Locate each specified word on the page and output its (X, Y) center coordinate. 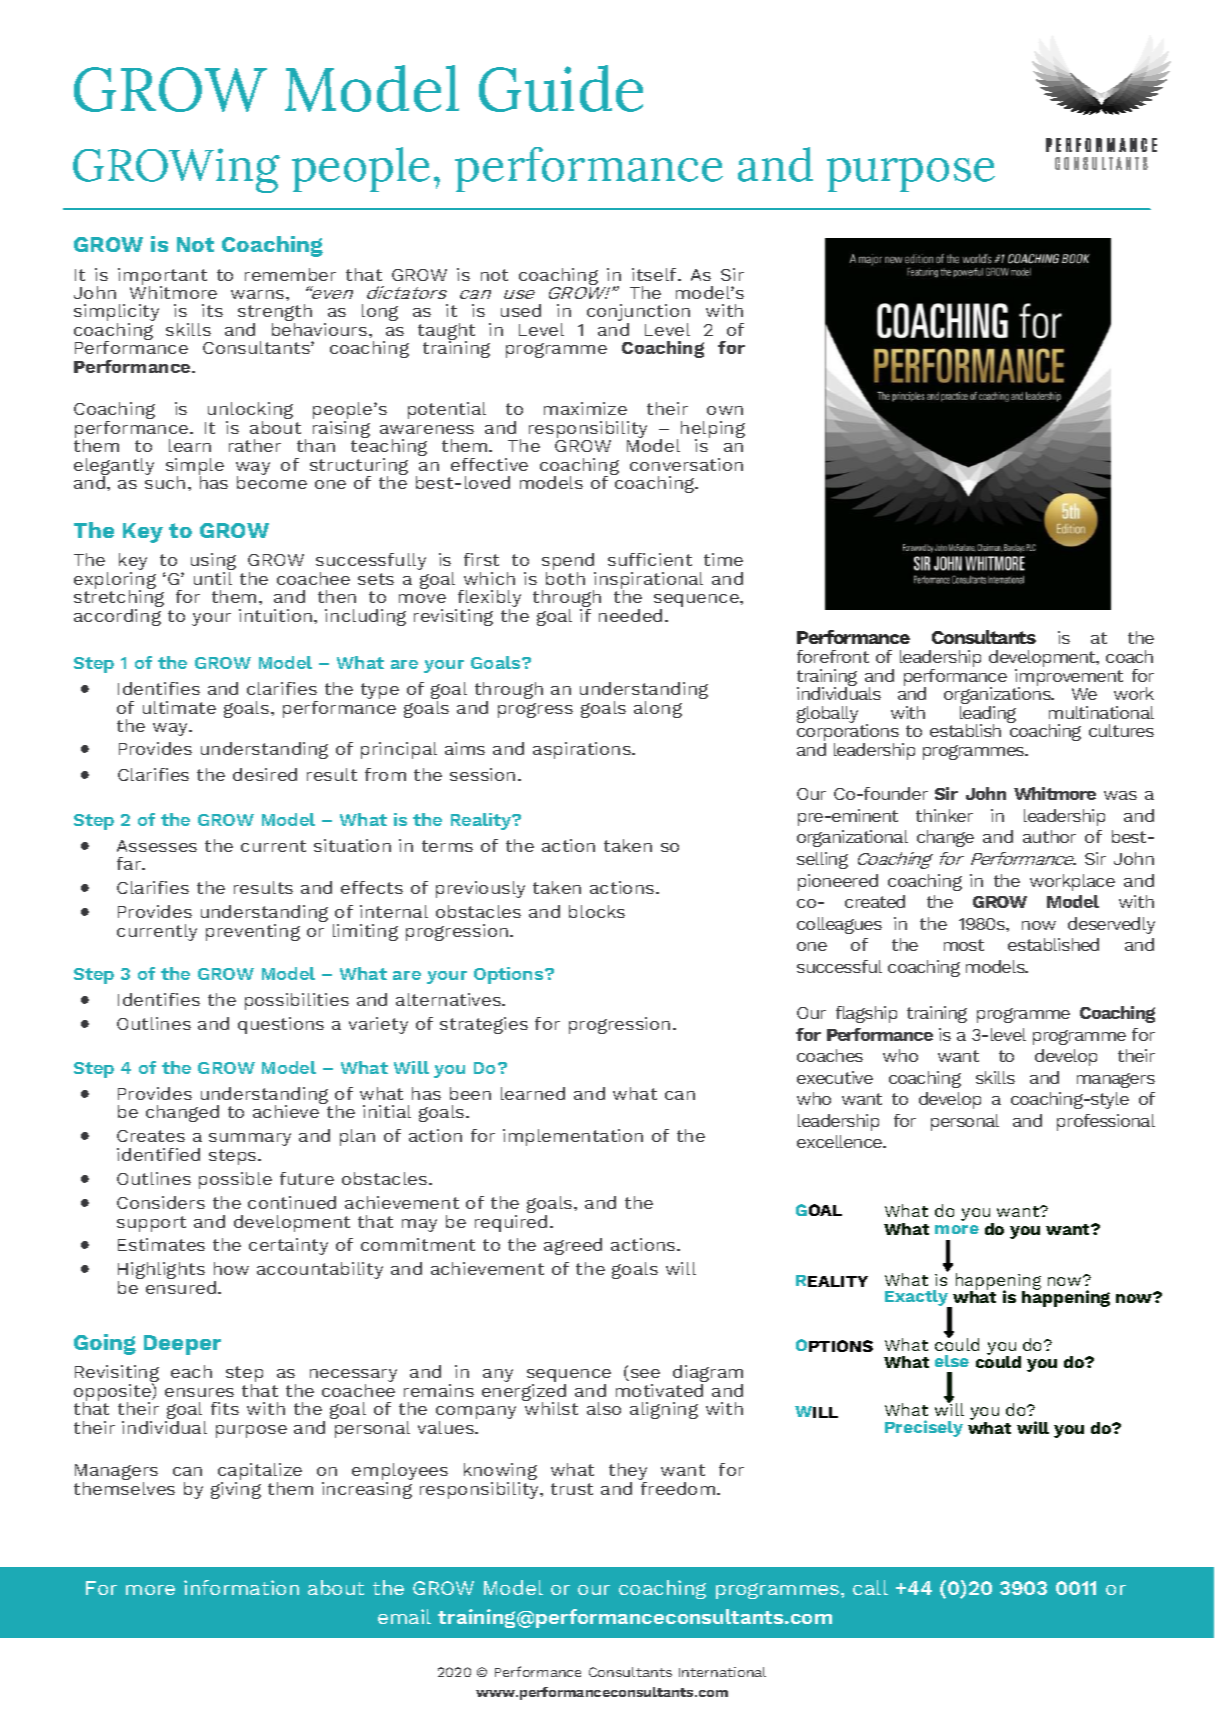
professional (1106, 1122)
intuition (277, 615)
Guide (561, 88)
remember (290, 274)
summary (250, 1139)
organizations (998, 696)
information (241, 1587)
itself (655, 274)
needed (630, 615)
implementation (573, 1137)
